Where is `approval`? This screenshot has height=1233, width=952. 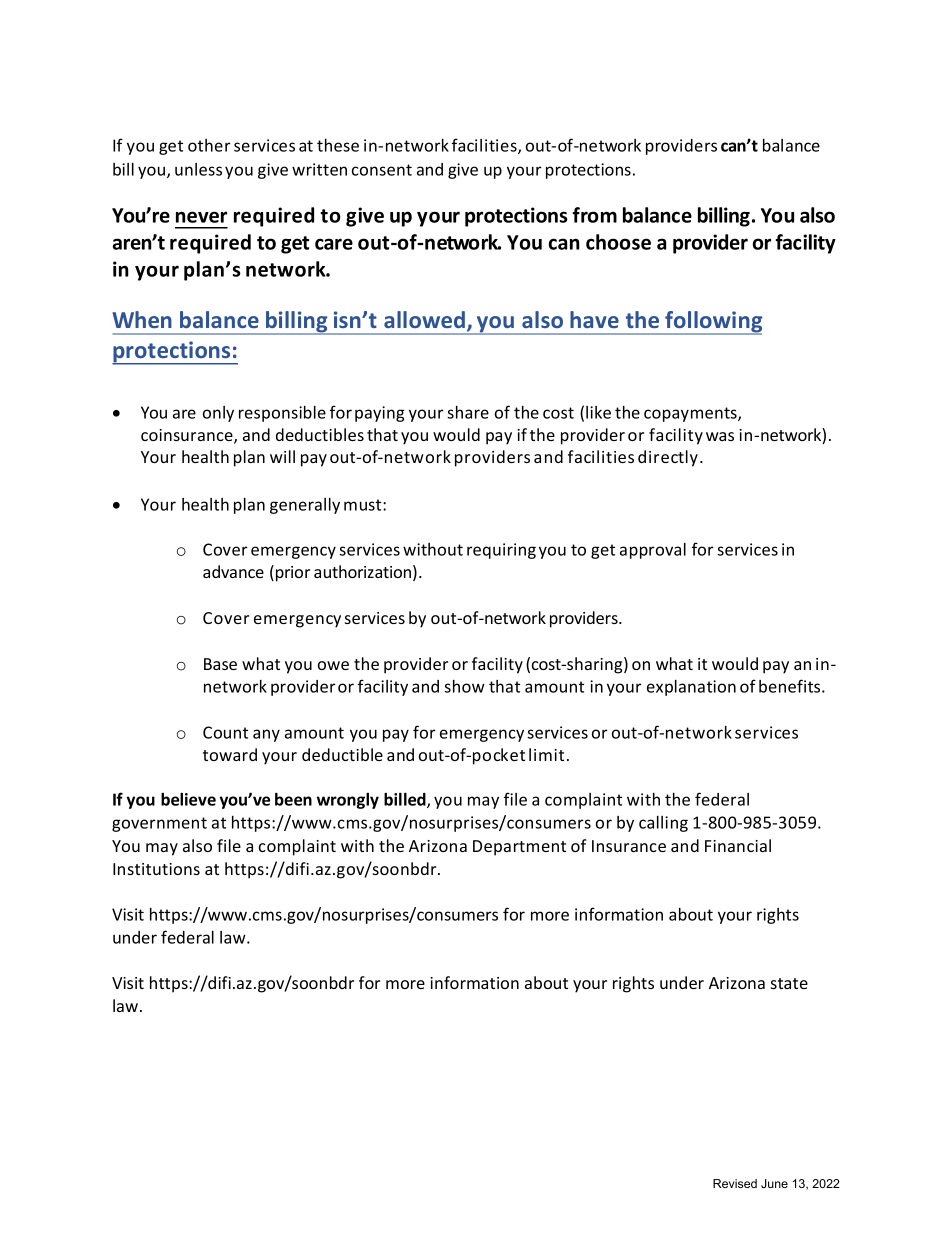
approval is located at coordinates (653, 551).
